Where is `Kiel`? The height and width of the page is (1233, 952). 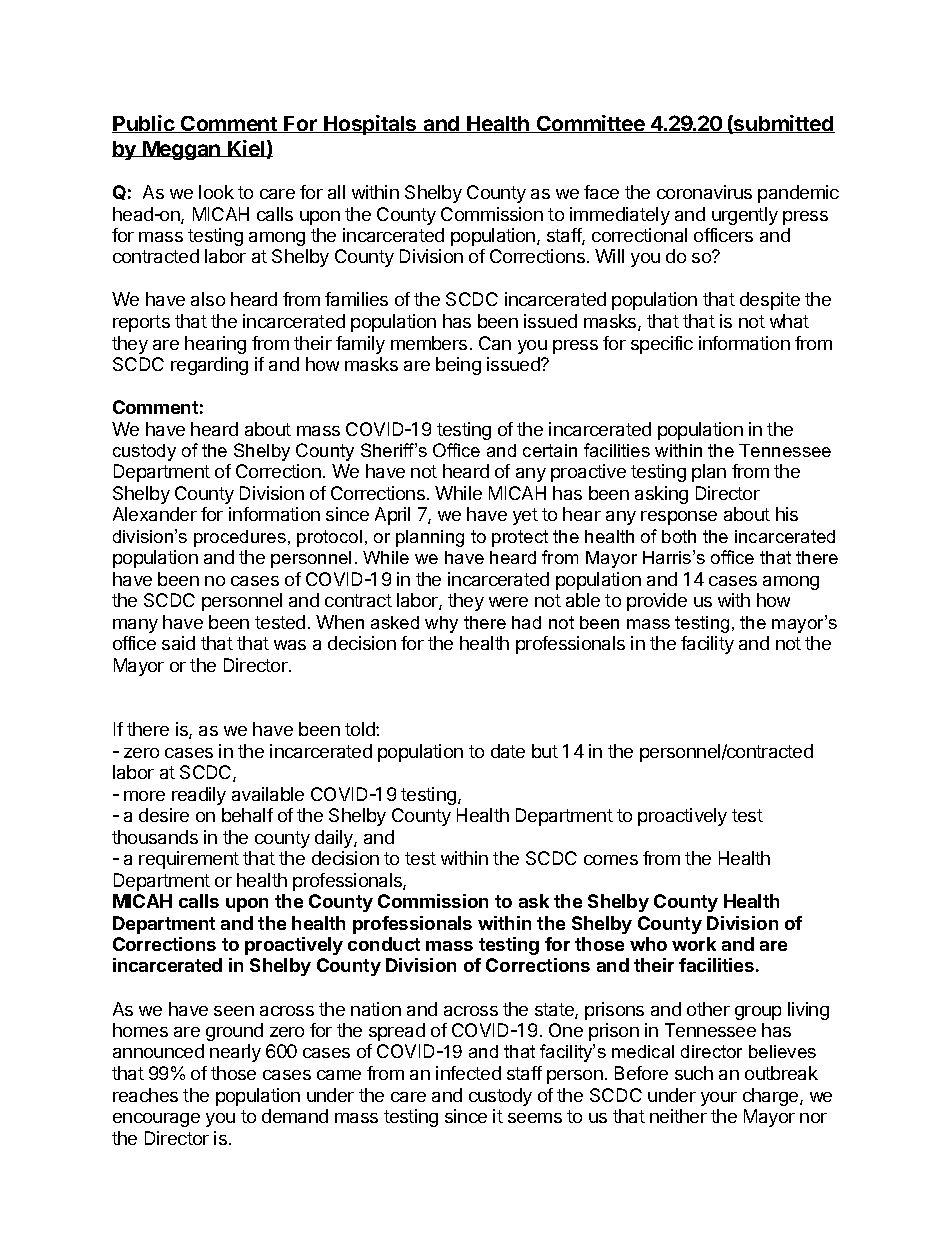
Kiel is located at coordinates (247, 148).
